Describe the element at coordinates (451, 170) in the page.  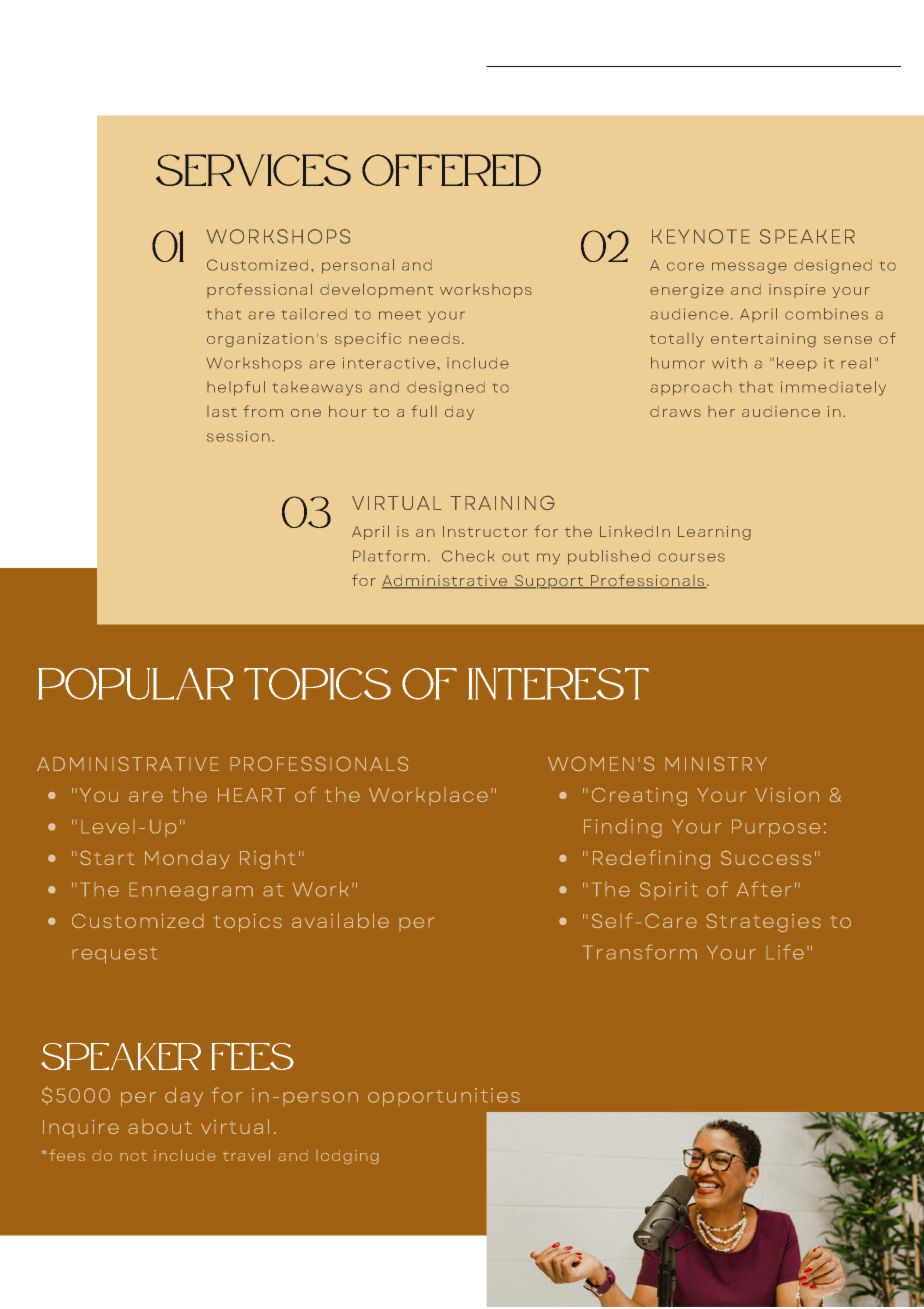
I see `OFFERED` at that location.
